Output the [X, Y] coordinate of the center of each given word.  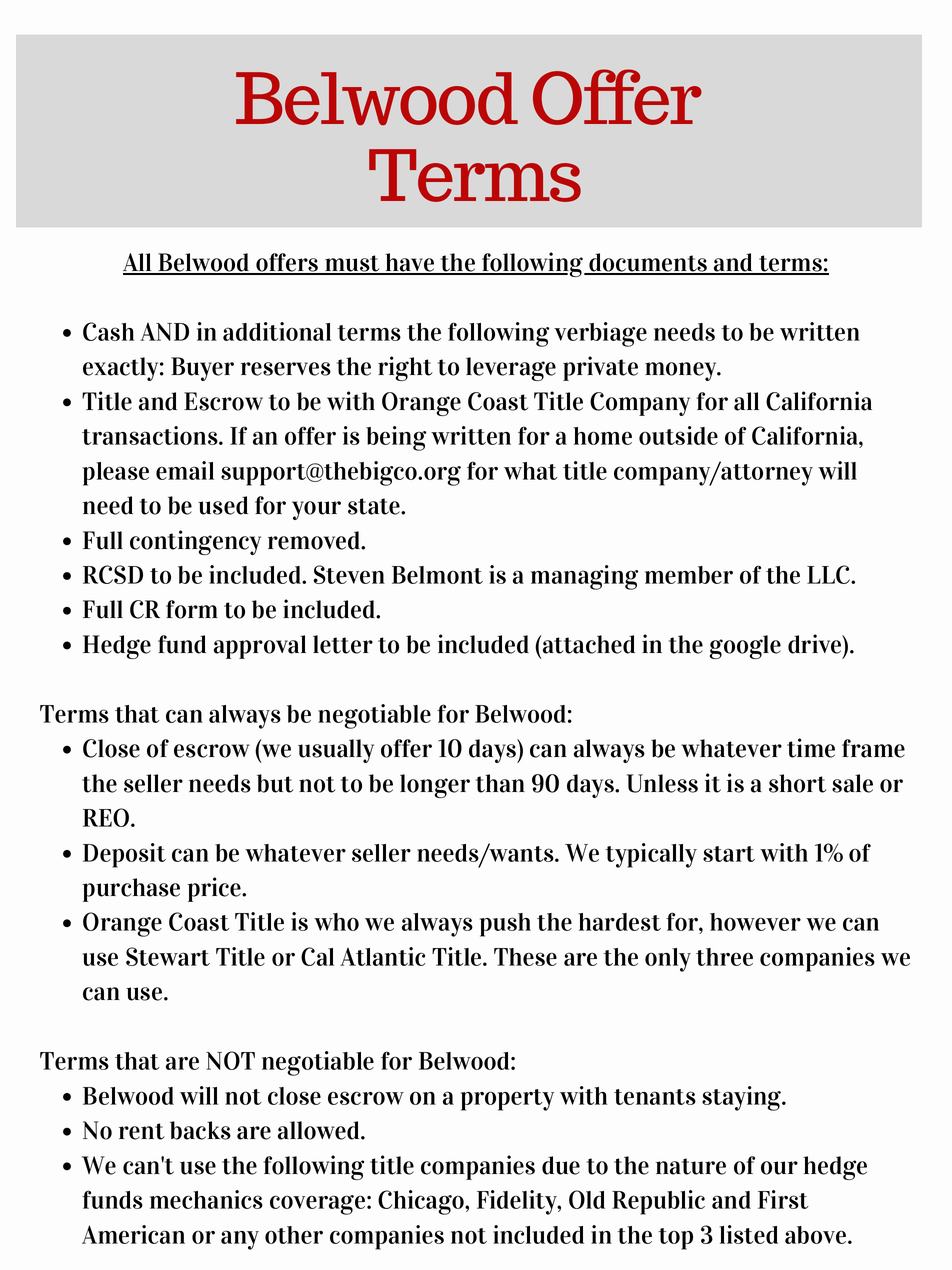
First [783, 1199]
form [192, 609]
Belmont [437, 575]
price [215, 889]
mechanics [206, 1199]
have [410, 263]
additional [277, 331]
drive [816, 644]
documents [648, 263]
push [505, 925]
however [755, 922]
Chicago [422, 1202]
